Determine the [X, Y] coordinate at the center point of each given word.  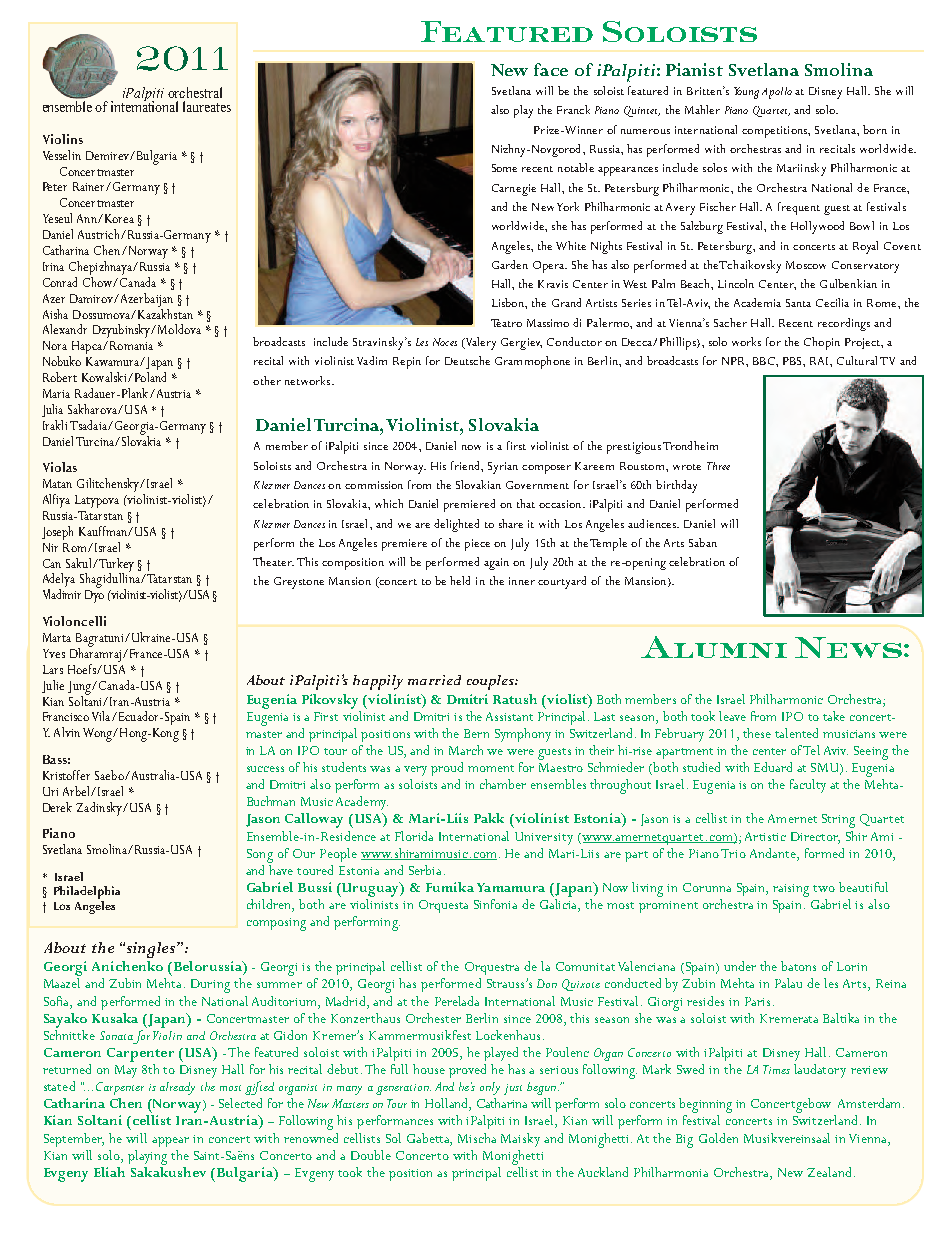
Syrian [503, 468]
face [551, 69]
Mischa [477, 1138]
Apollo [777, 93]
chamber [503, 784]
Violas [60, 467]
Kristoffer [66, 775]
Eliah [109, 1172]
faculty [808, 786]
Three [718, 466]
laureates [207, 106]
